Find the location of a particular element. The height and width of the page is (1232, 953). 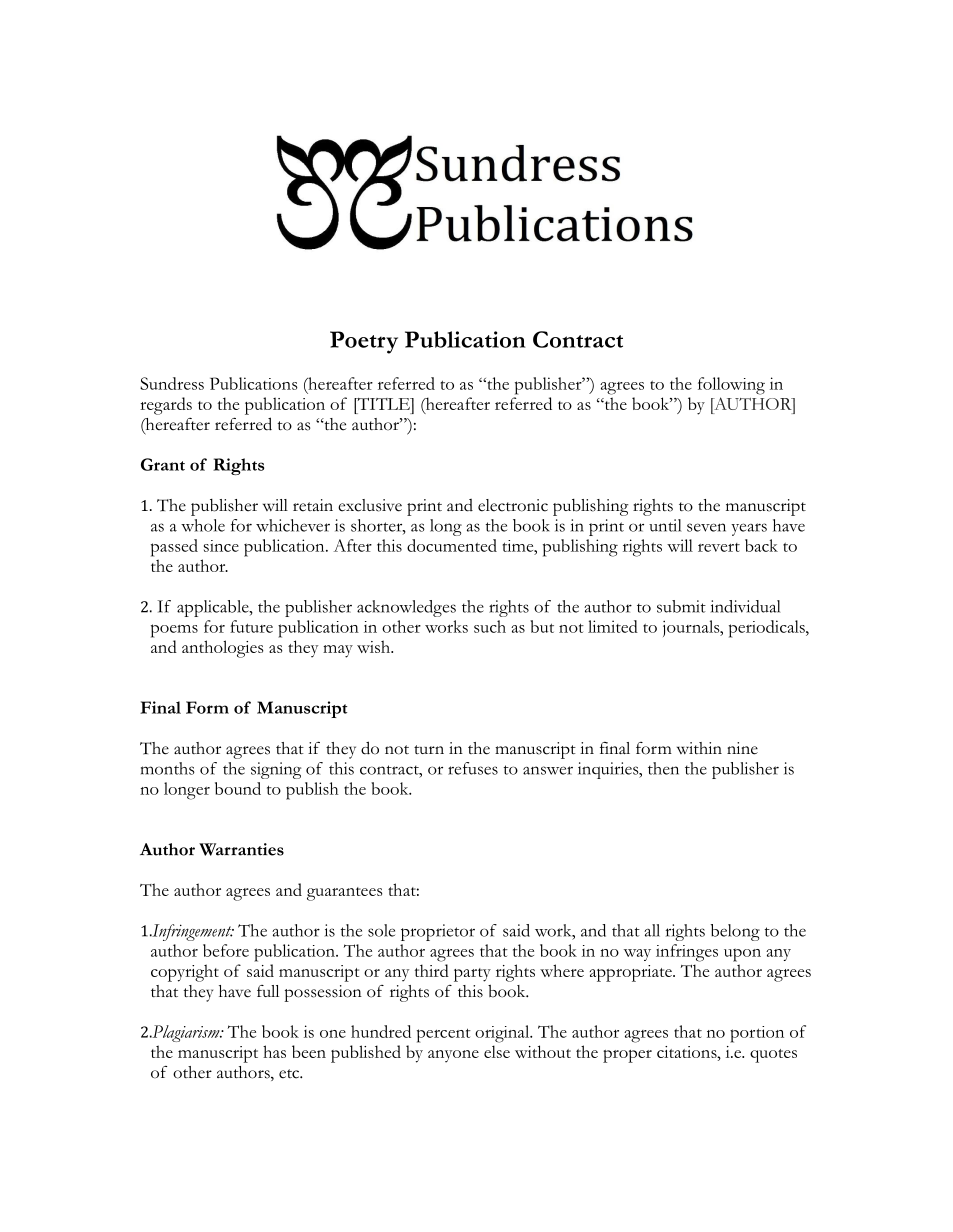

has is located at coordinates (274, 1051).
